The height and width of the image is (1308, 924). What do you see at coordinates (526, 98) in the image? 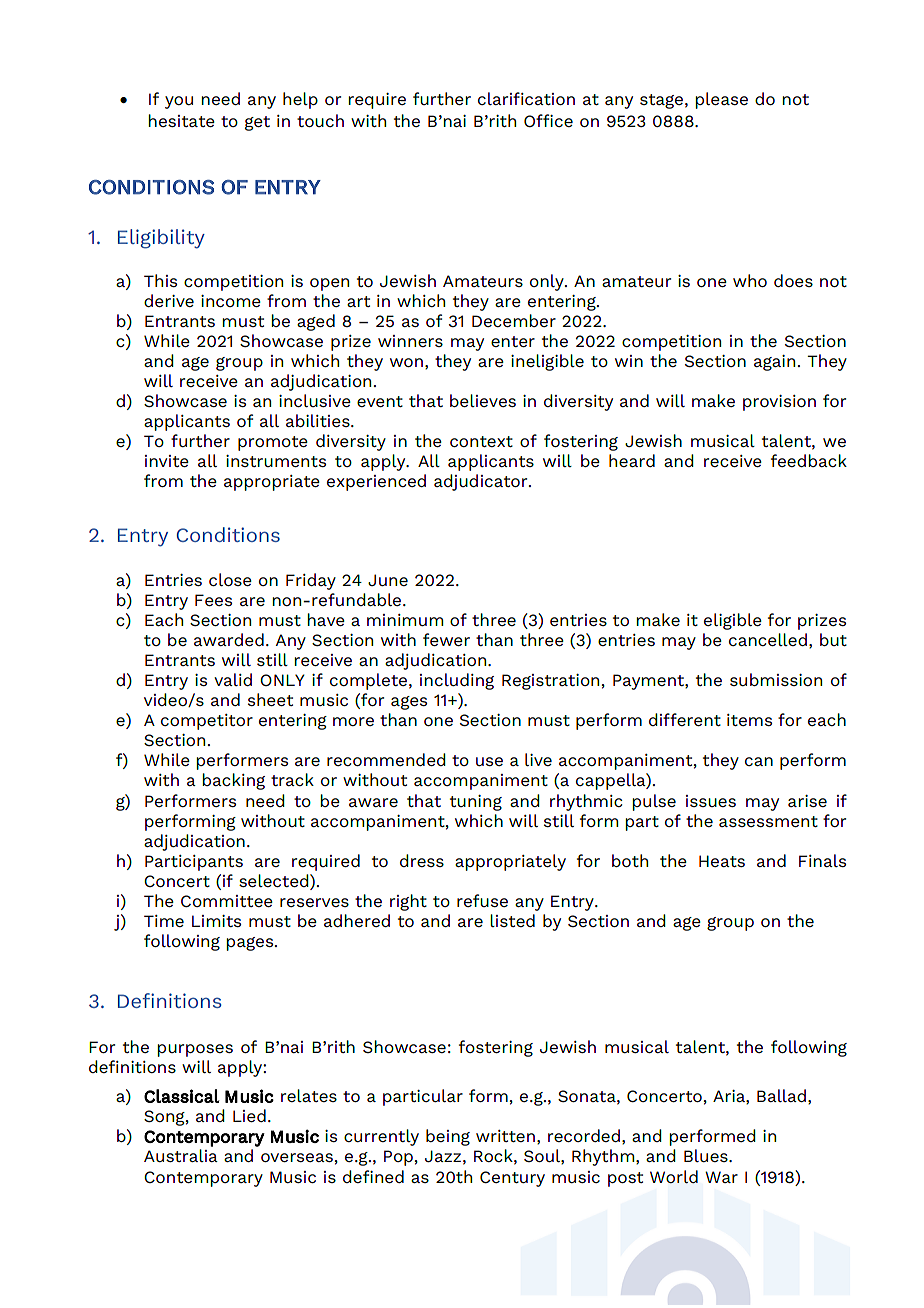
I see `clarification` at bounding box center [526, 98].
